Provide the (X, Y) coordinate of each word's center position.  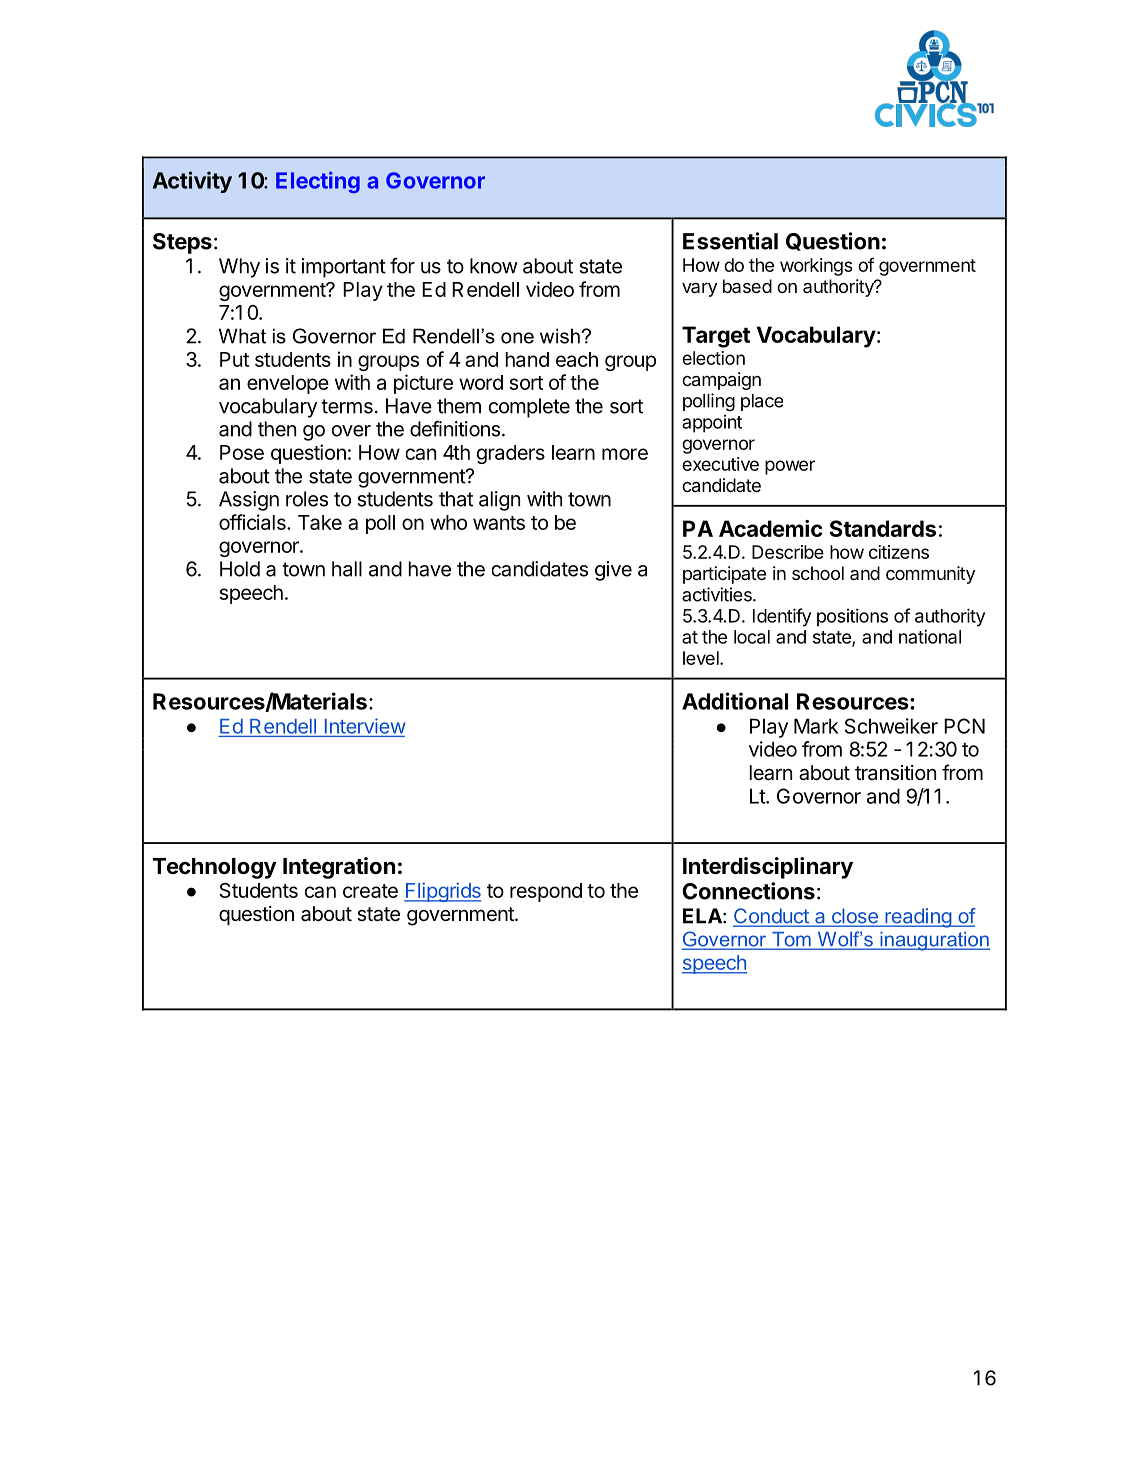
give (613, 571)
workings (816, 267)
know (494, 266)
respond (546, 892)
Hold (240, 569)
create (370, 891)
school (818, 573)
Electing (318, 182)
